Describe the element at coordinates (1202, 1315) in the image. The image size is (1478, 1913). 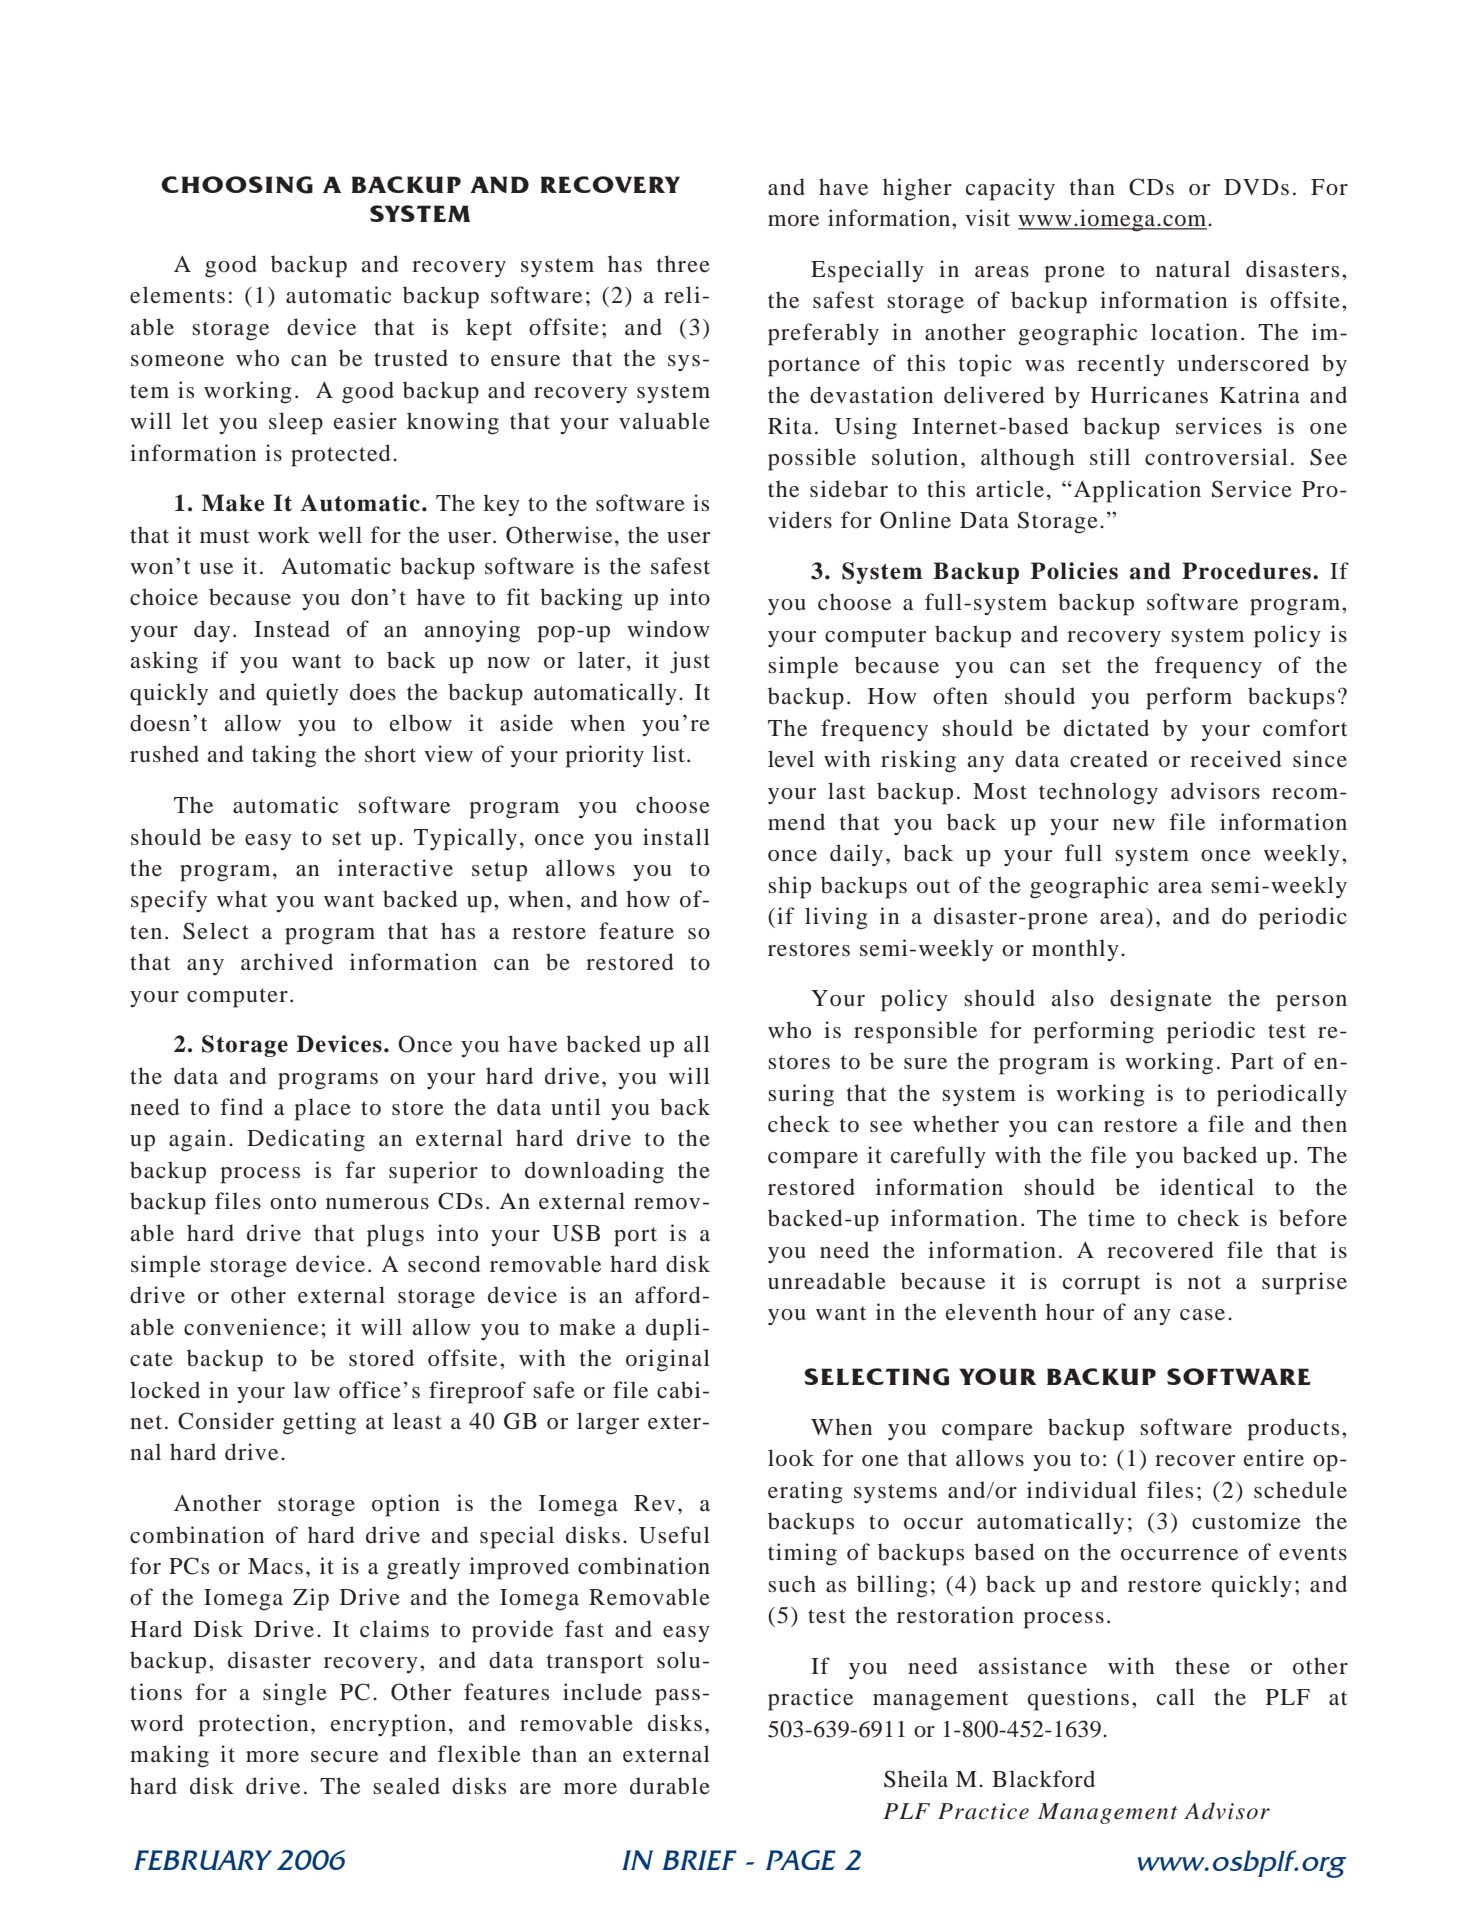
I see `case` at that location.
